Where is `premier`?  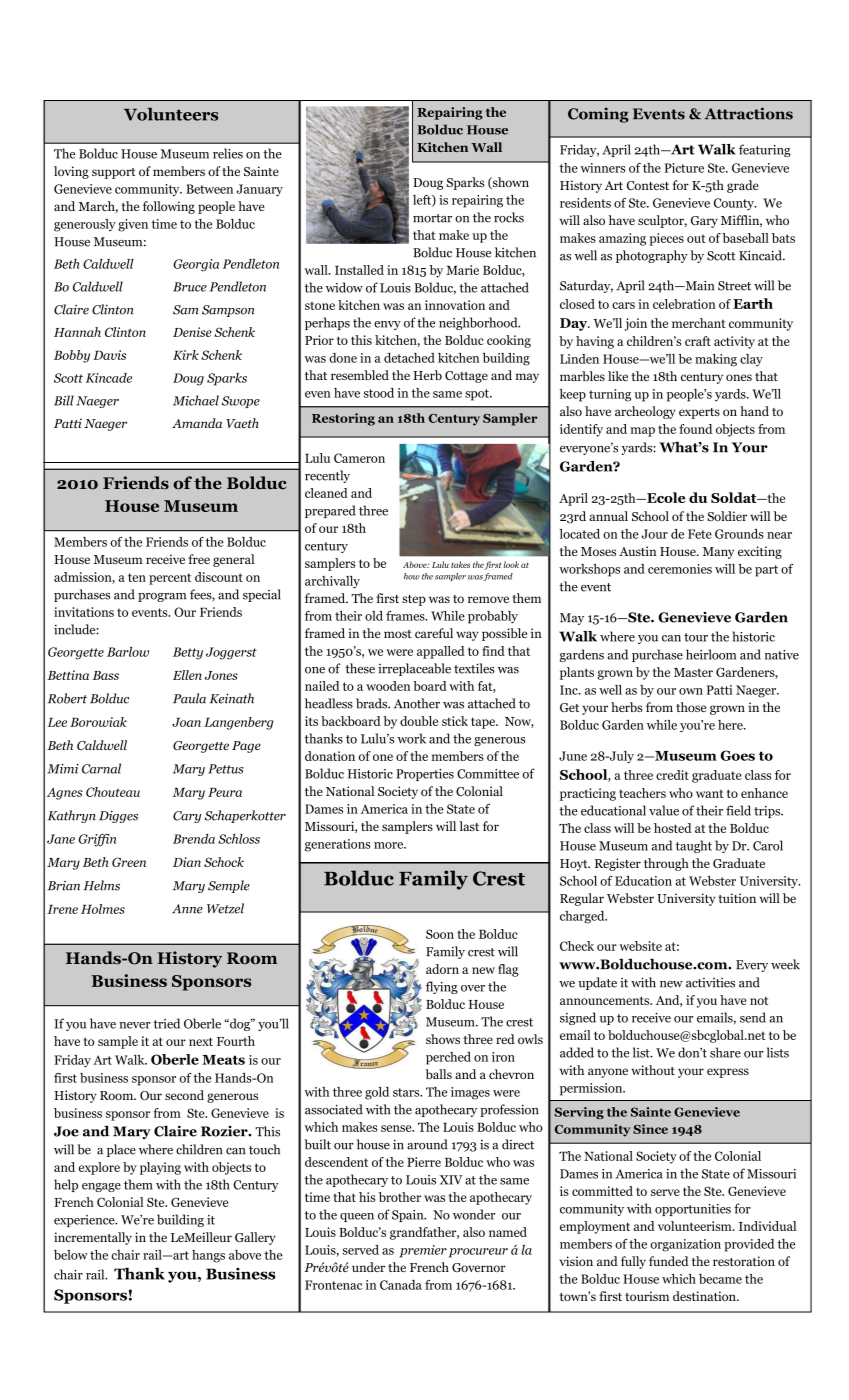 premier is located at coordinates (423, 1251).
